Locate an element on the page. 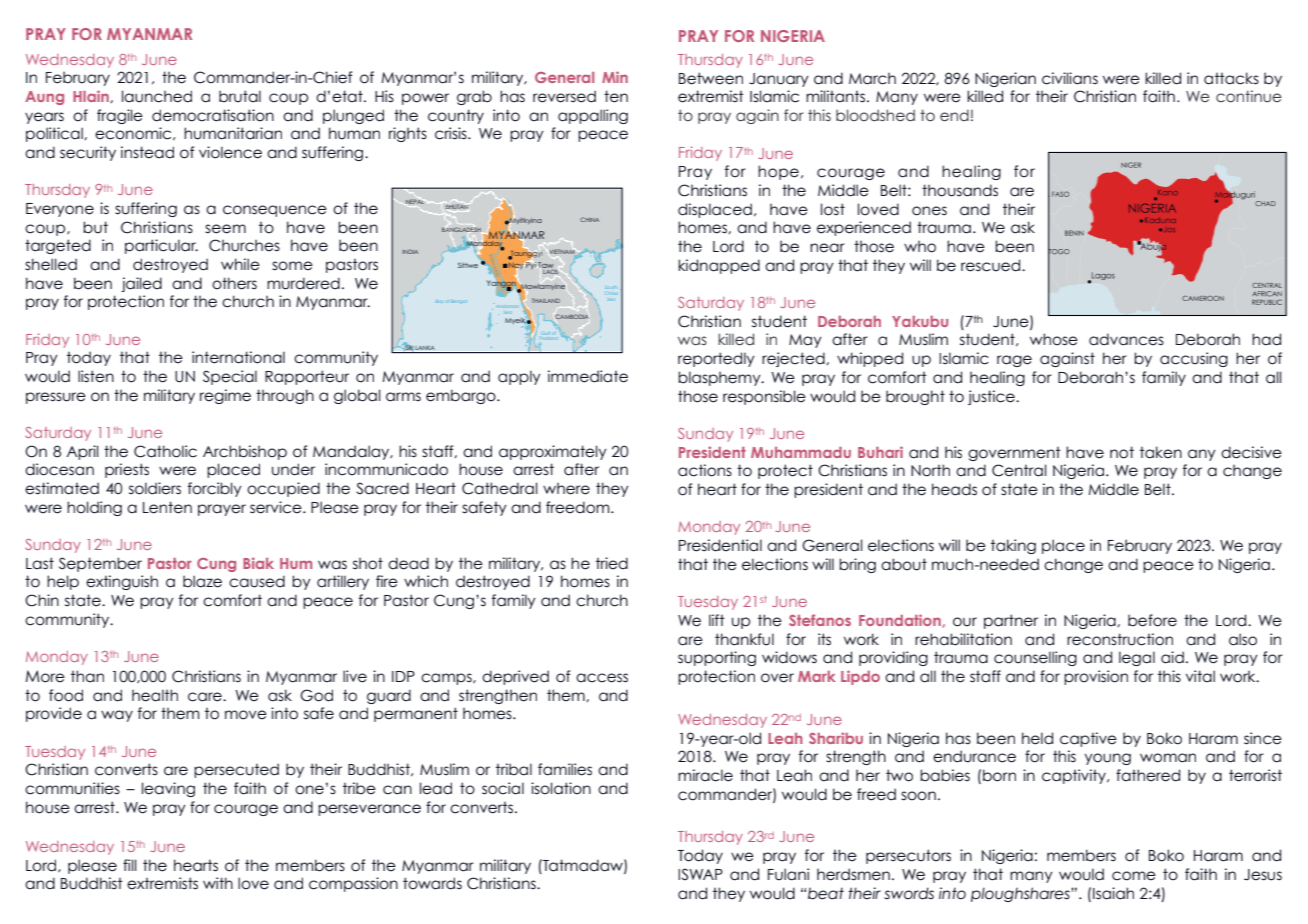 This document has width=1308, height=924. taking is located at coordinates (1013, 546).
